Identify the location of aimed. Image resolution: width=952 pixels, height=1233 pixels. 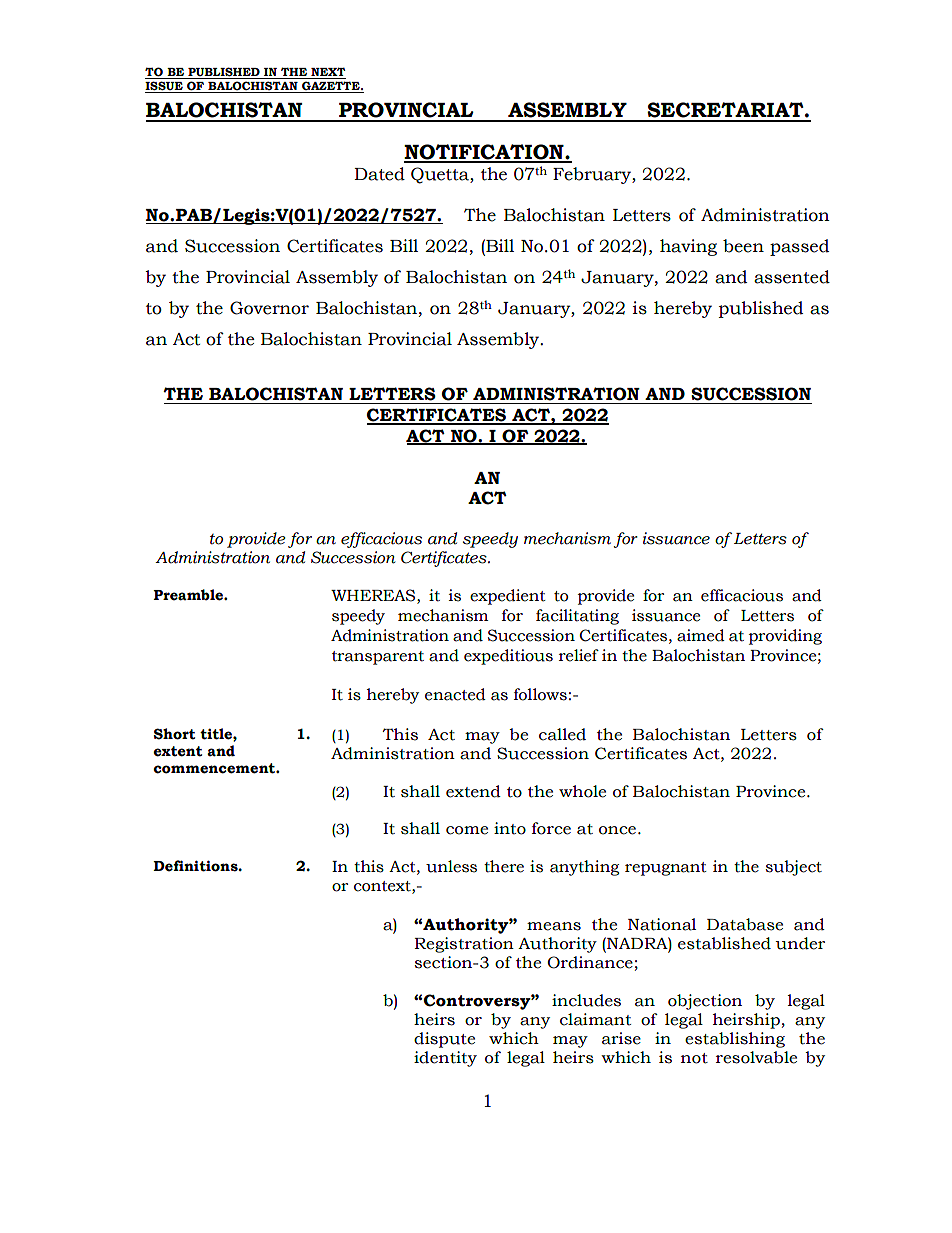
(701, 635).
